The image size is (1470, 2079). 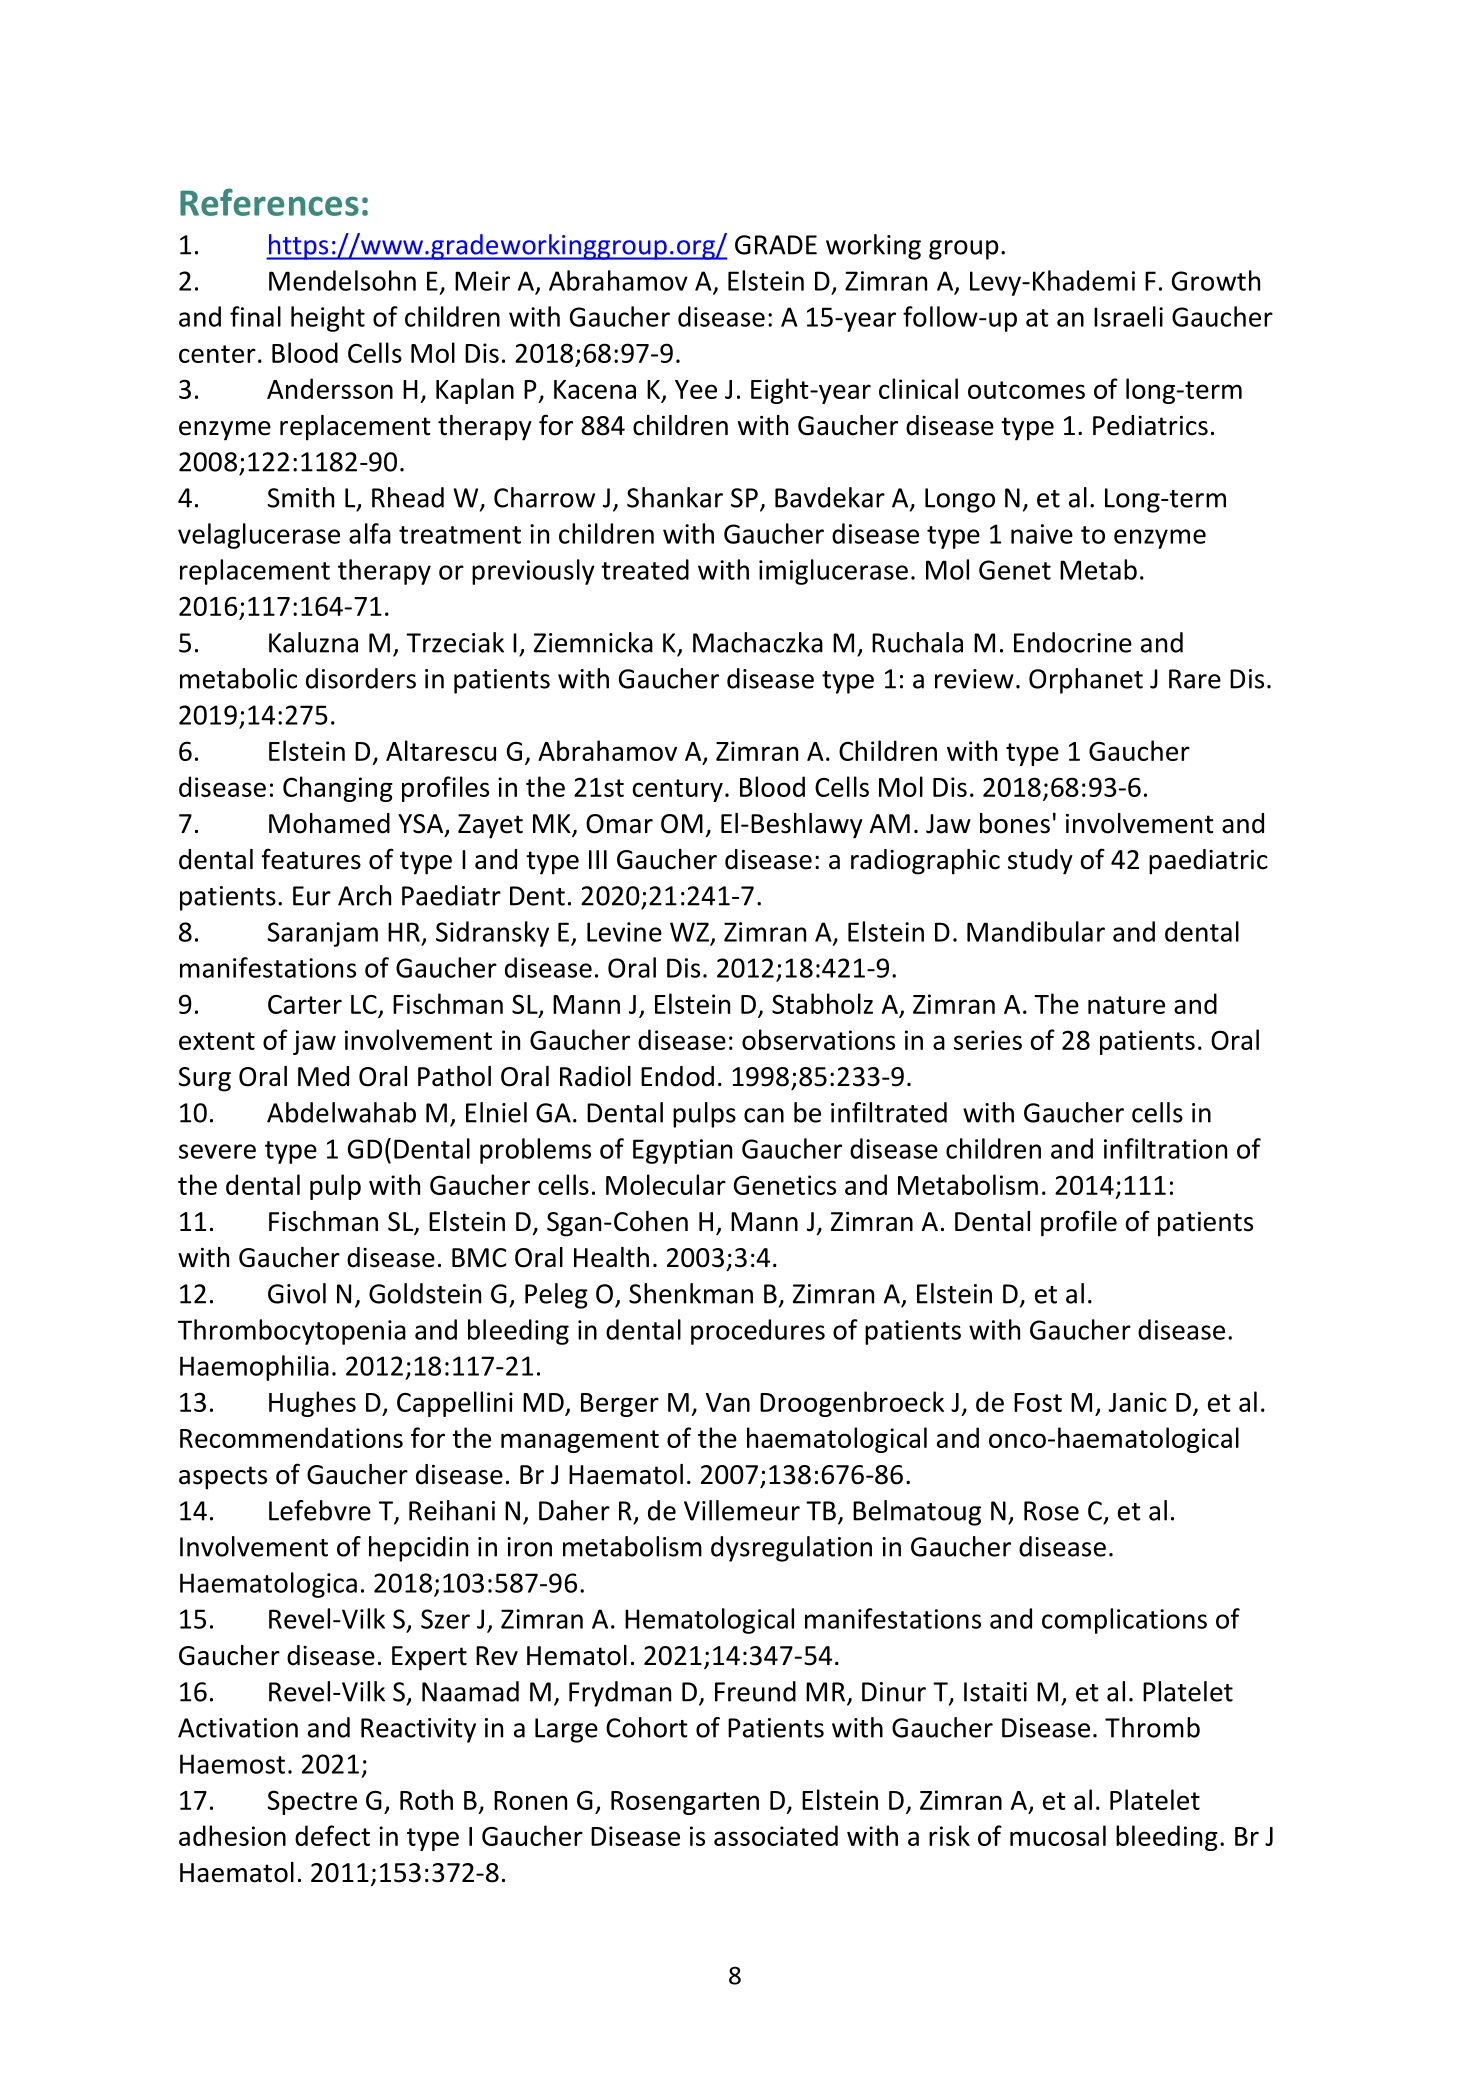 I want to click on treated, so click(x=645, y=569).
